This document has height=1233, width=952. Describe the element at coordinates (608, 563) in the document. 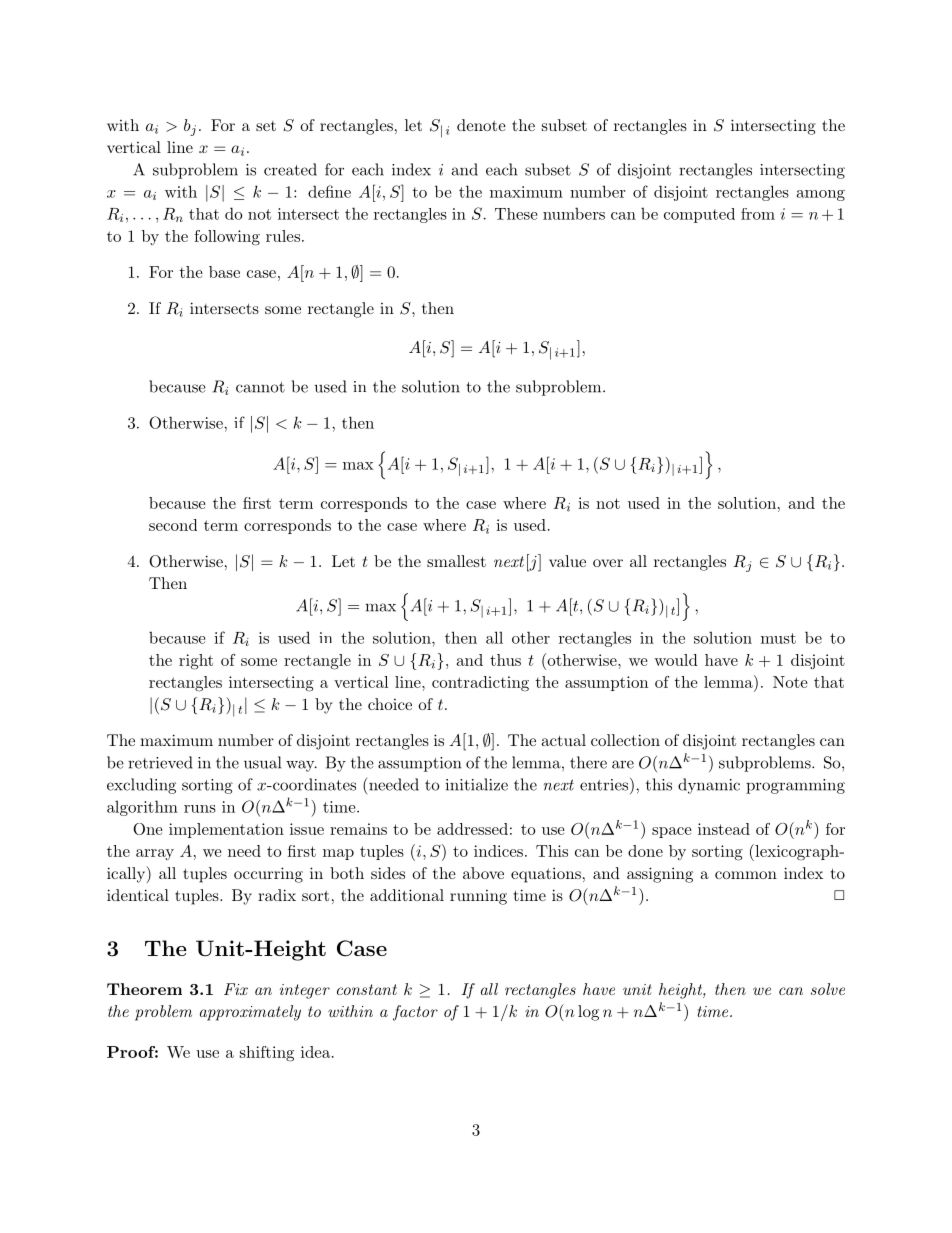

I see `over` at that location.
